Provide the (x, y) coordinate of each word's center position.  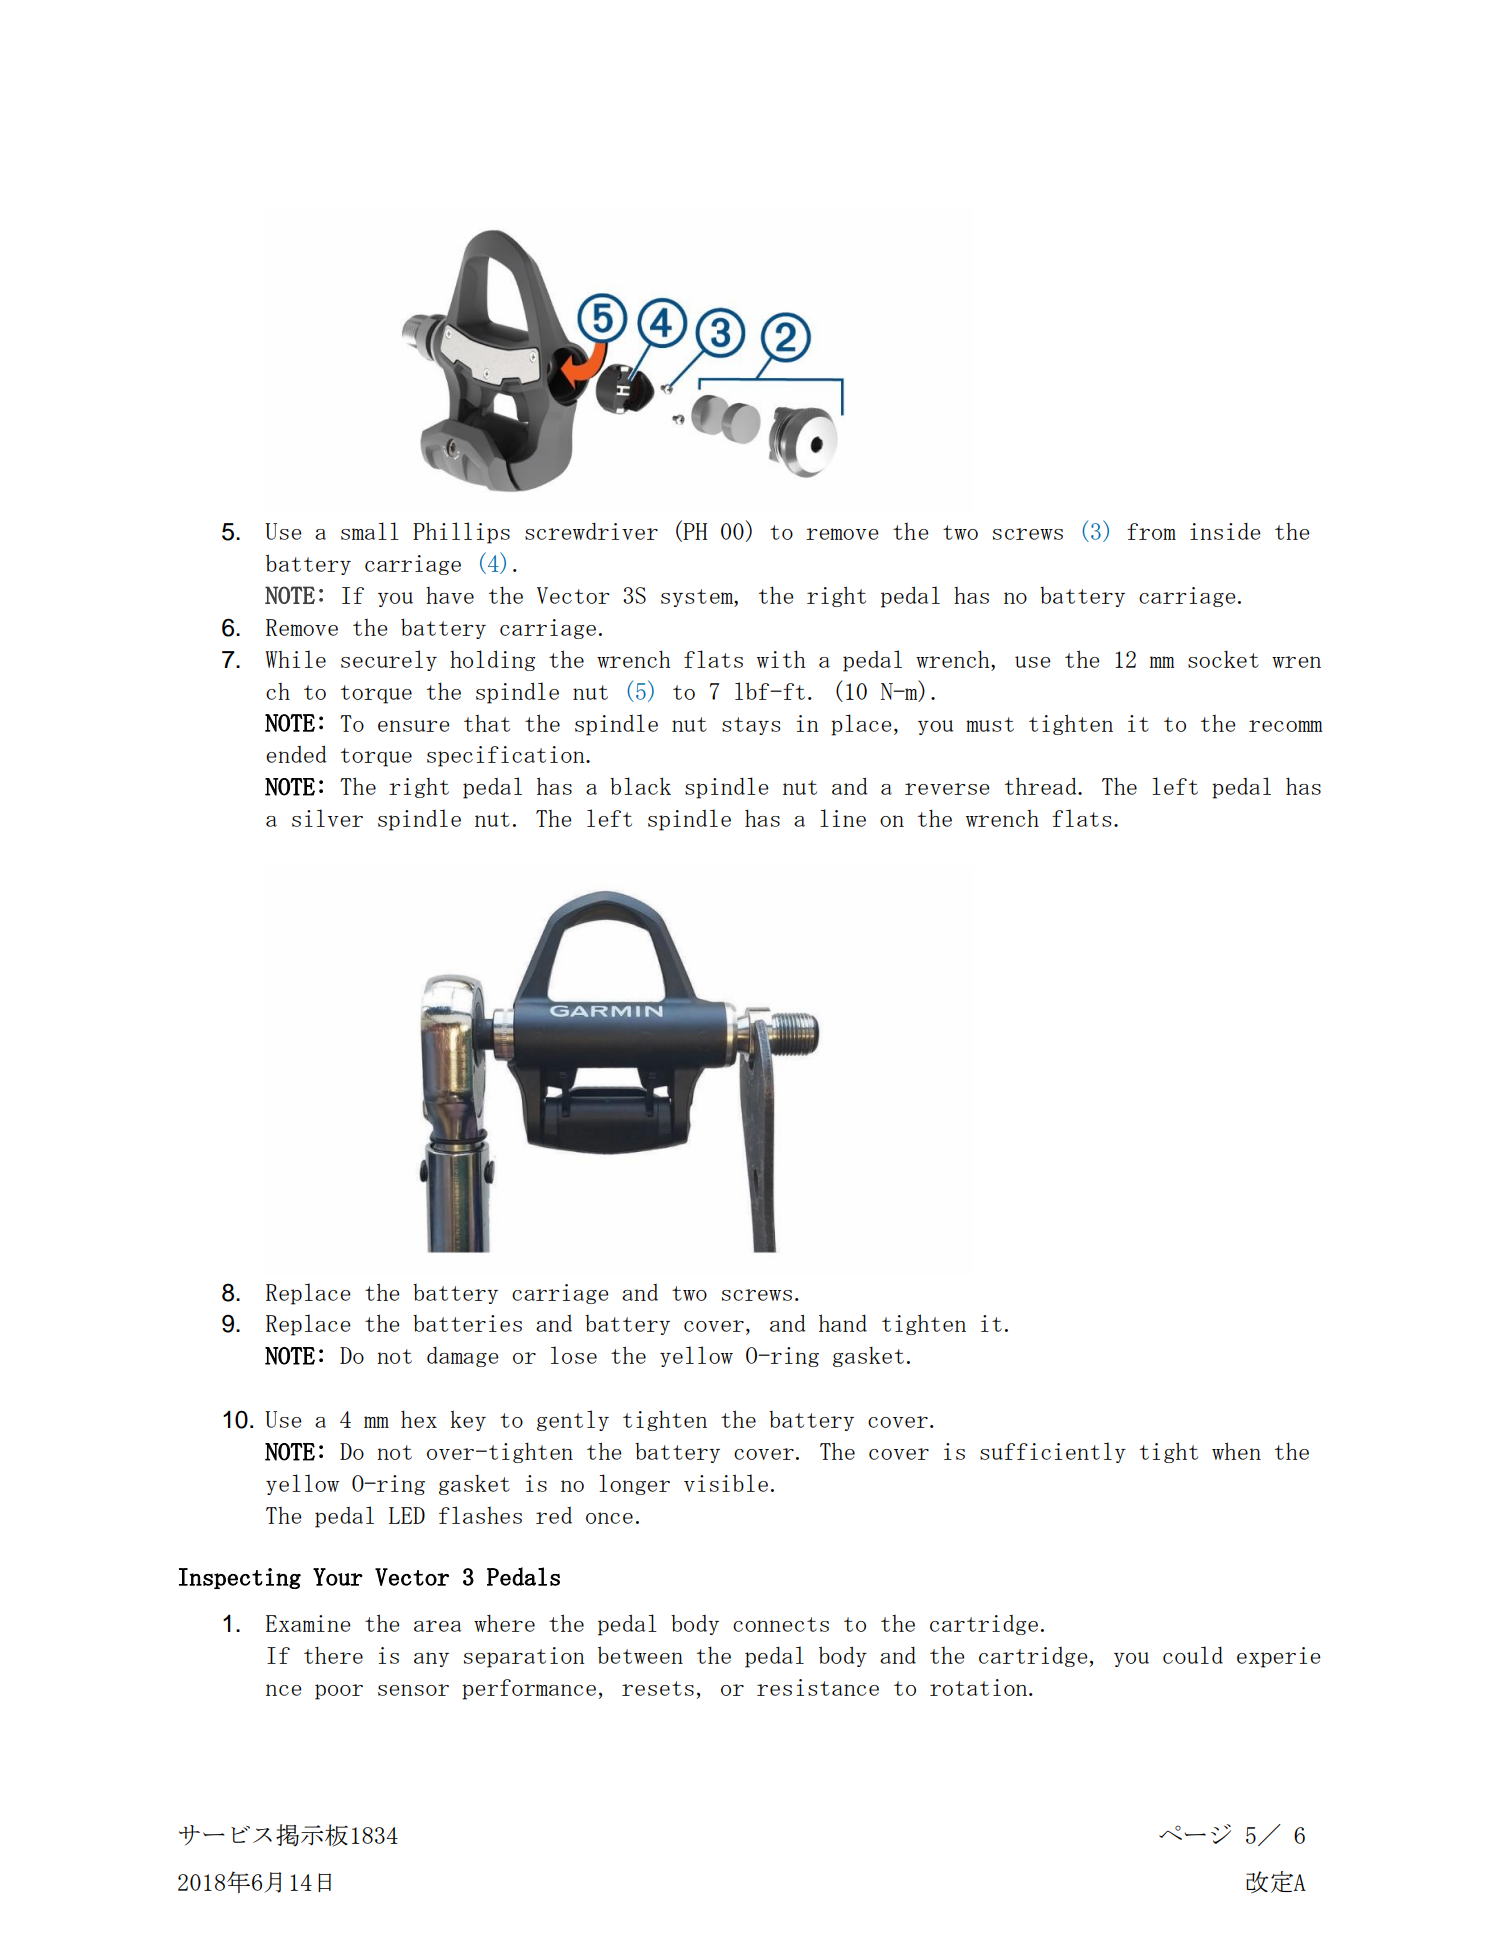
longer (634, 1484)
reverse (947, 789)
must (990, 724)
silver (327, 818)
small (370, 531)
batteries (467, 1323)
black (640, 786)
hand (843, 1323)
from (1151, 531)
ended (296, 754)
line (843, 818)
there (333, 1655)
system (698, 598)
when (1236, 1451)
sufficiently (1053, 1452)
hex (419, 1419)
